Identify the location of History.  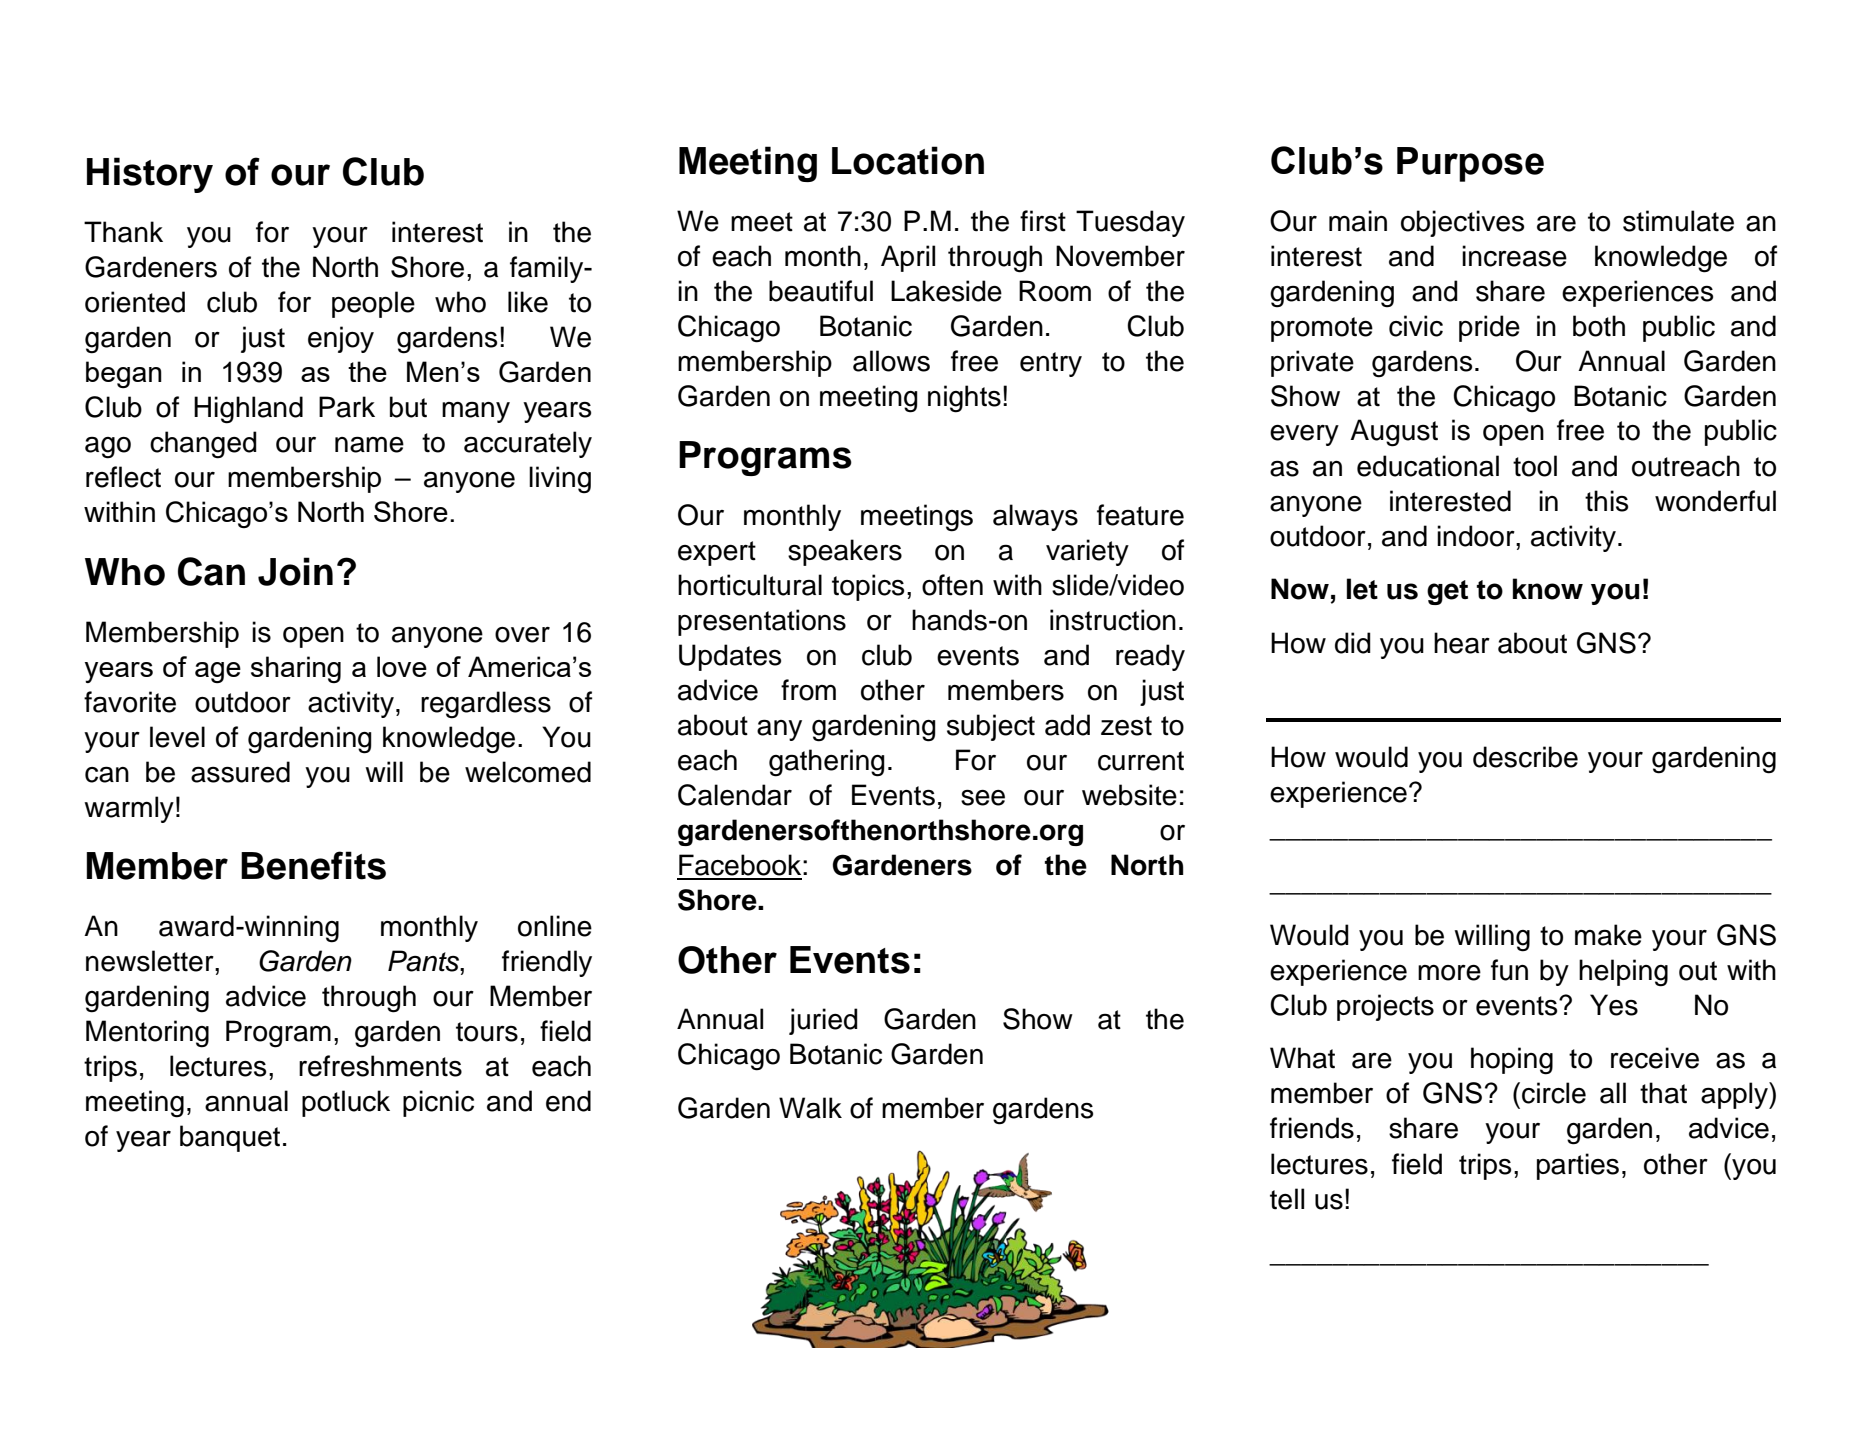
(150, 175).
